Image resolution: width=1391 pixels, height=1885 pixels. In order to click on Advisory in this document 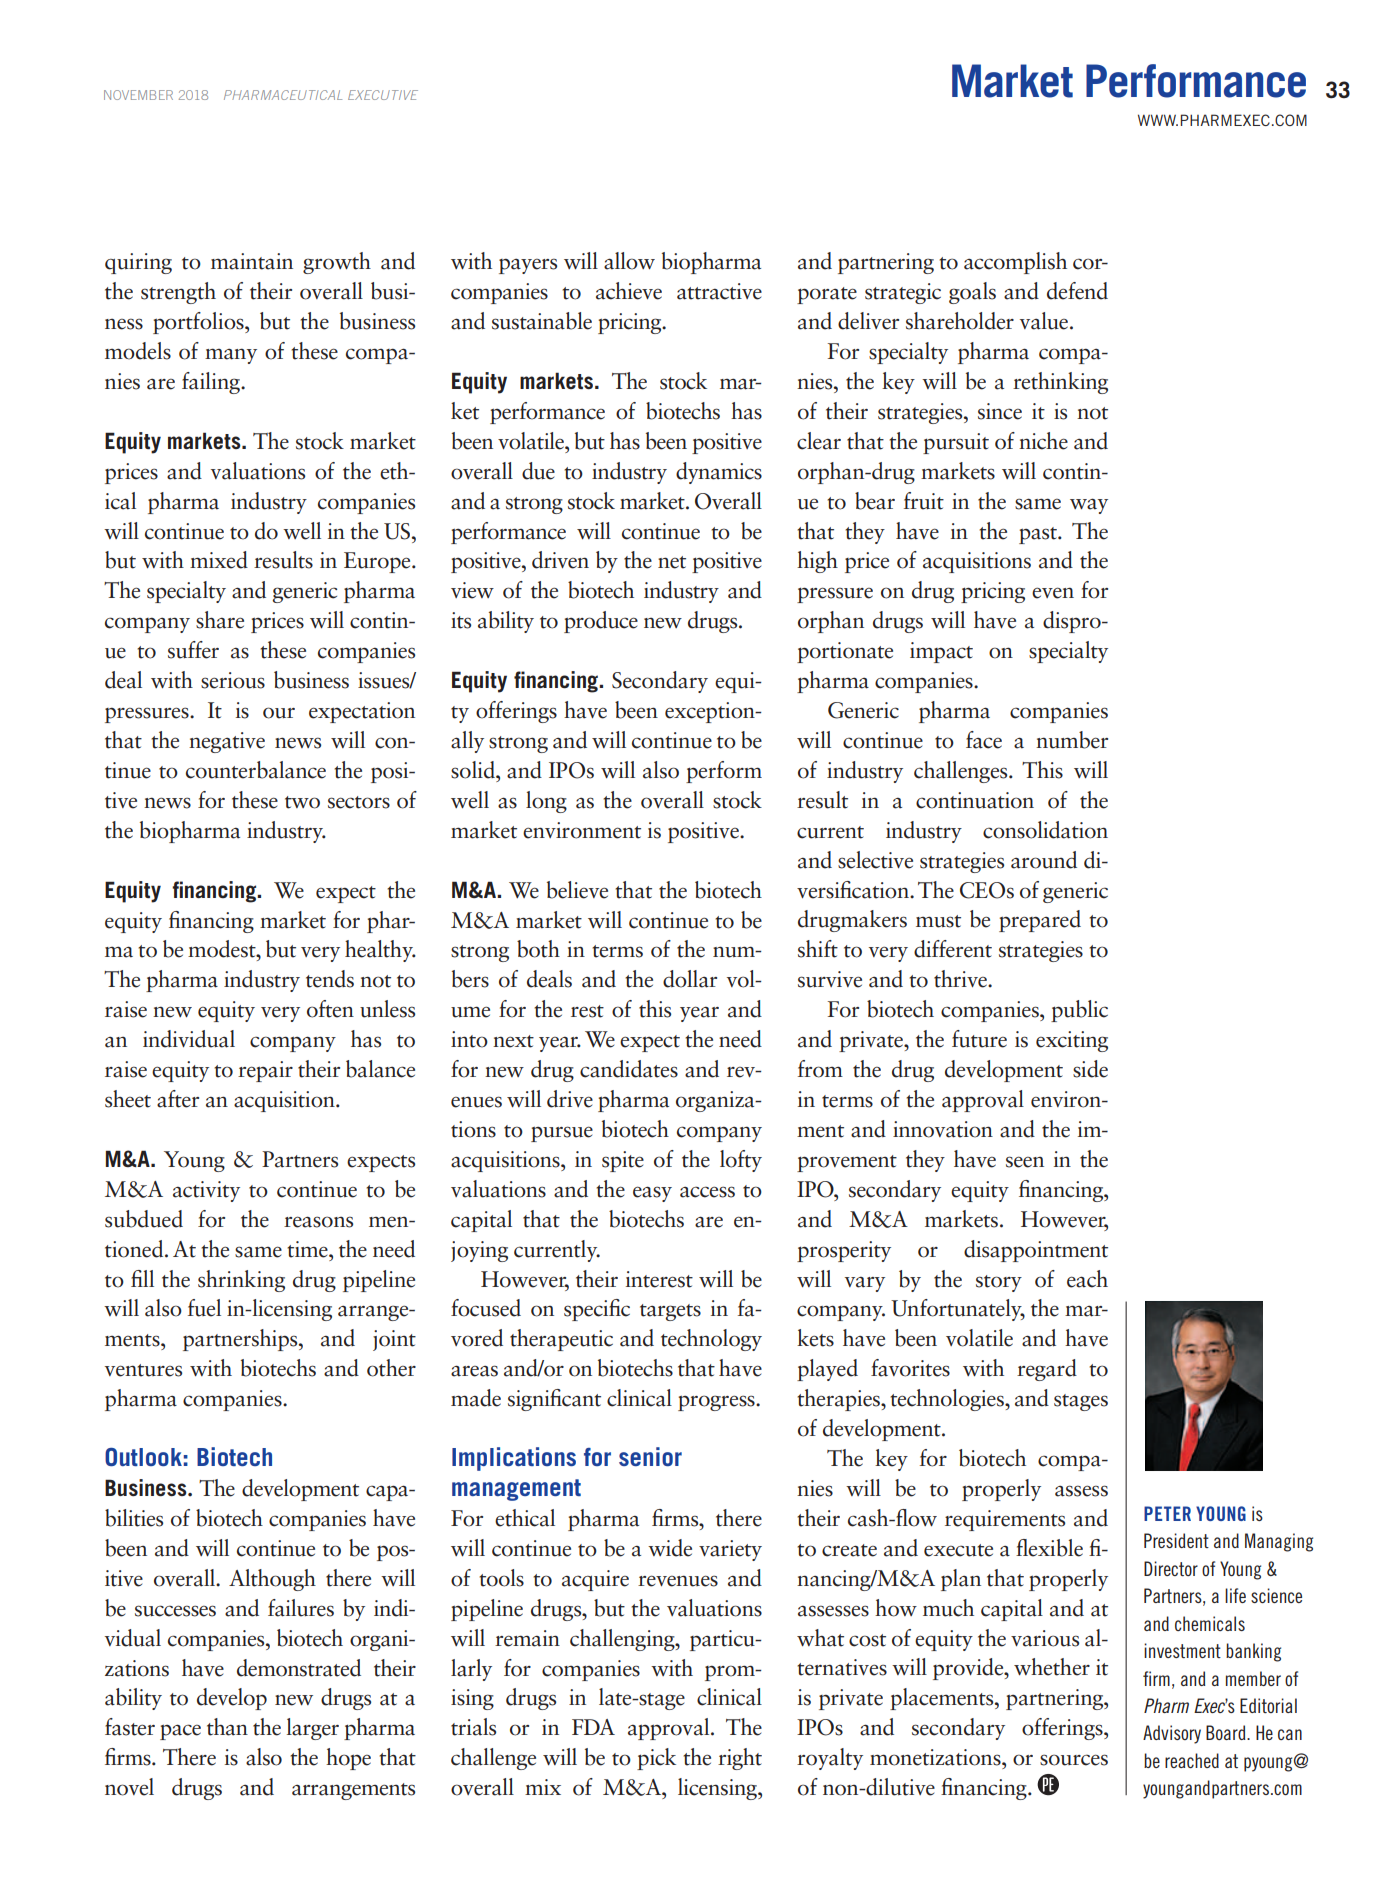, I will do `click(1172, 1734)`.
